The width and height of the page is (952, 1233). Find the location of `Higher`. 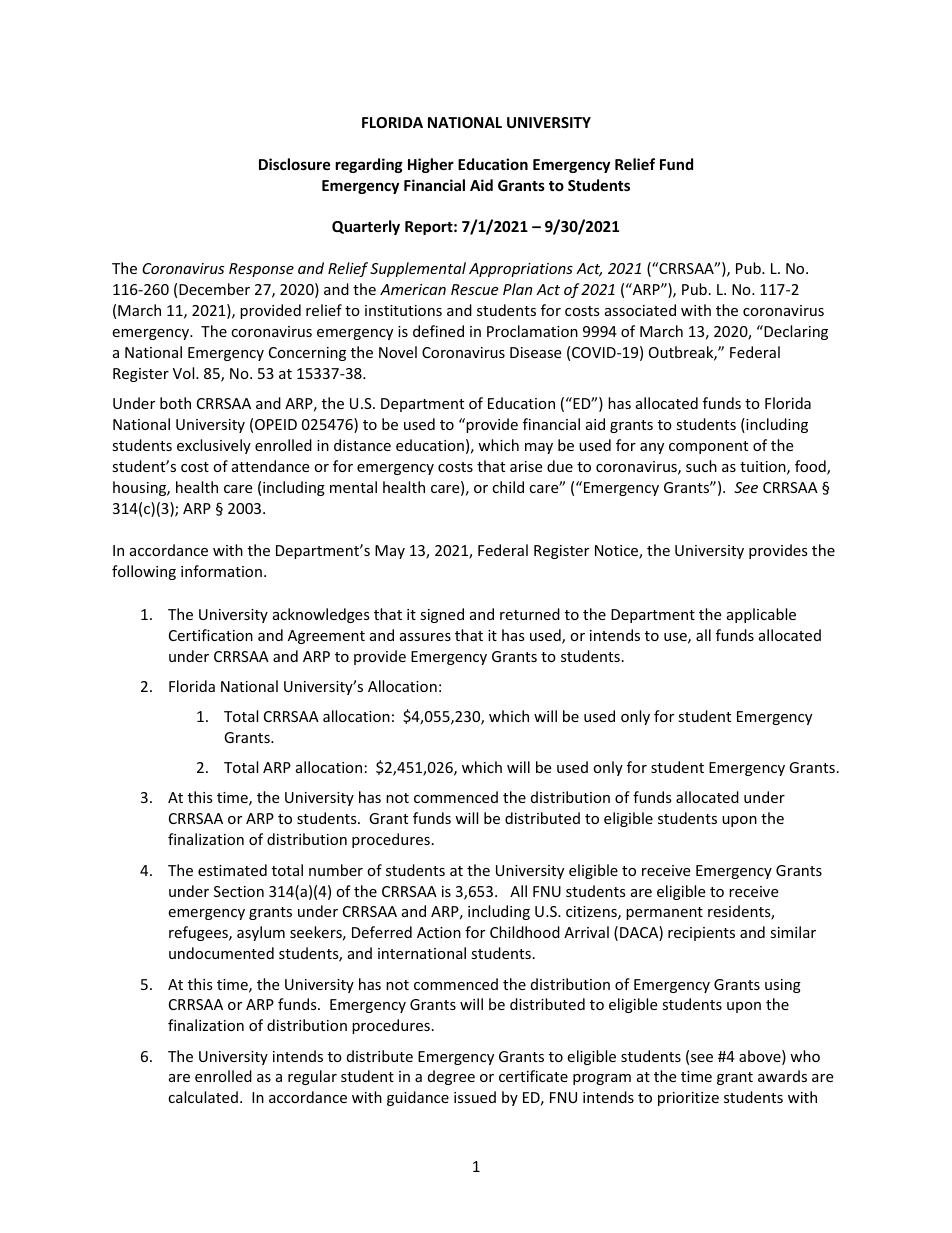

Higher is located at coordinates (431, 165).
